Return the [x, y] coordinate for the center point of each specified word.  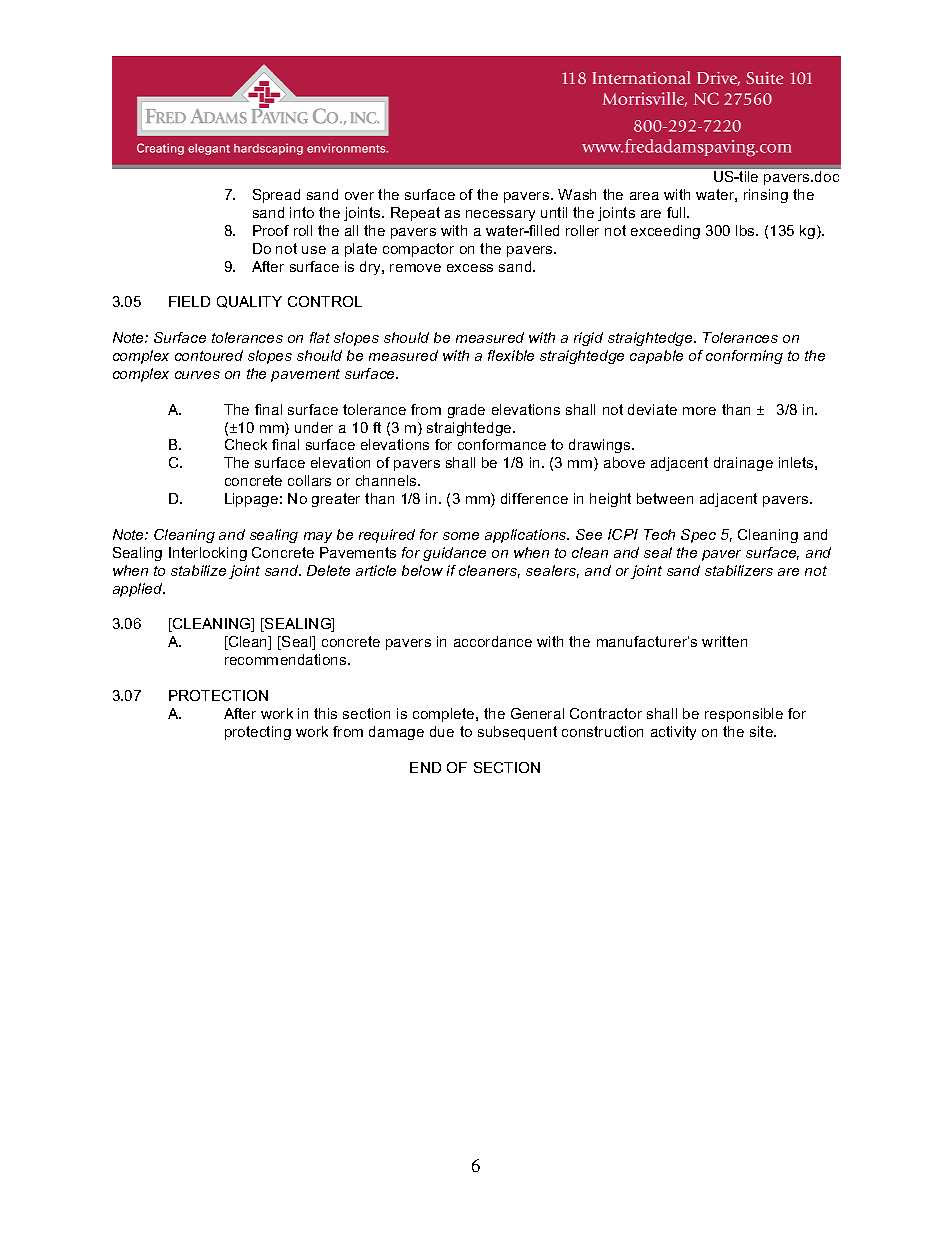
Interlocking [208, 554]
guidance [454, 554]
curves [197, 375]
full [677, 212]
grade [466, 411]
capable [656, 357]
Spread [276, 196]
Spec [698, 536]
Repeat [415, 214]
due [442, 731]
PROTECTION [218, 695]
